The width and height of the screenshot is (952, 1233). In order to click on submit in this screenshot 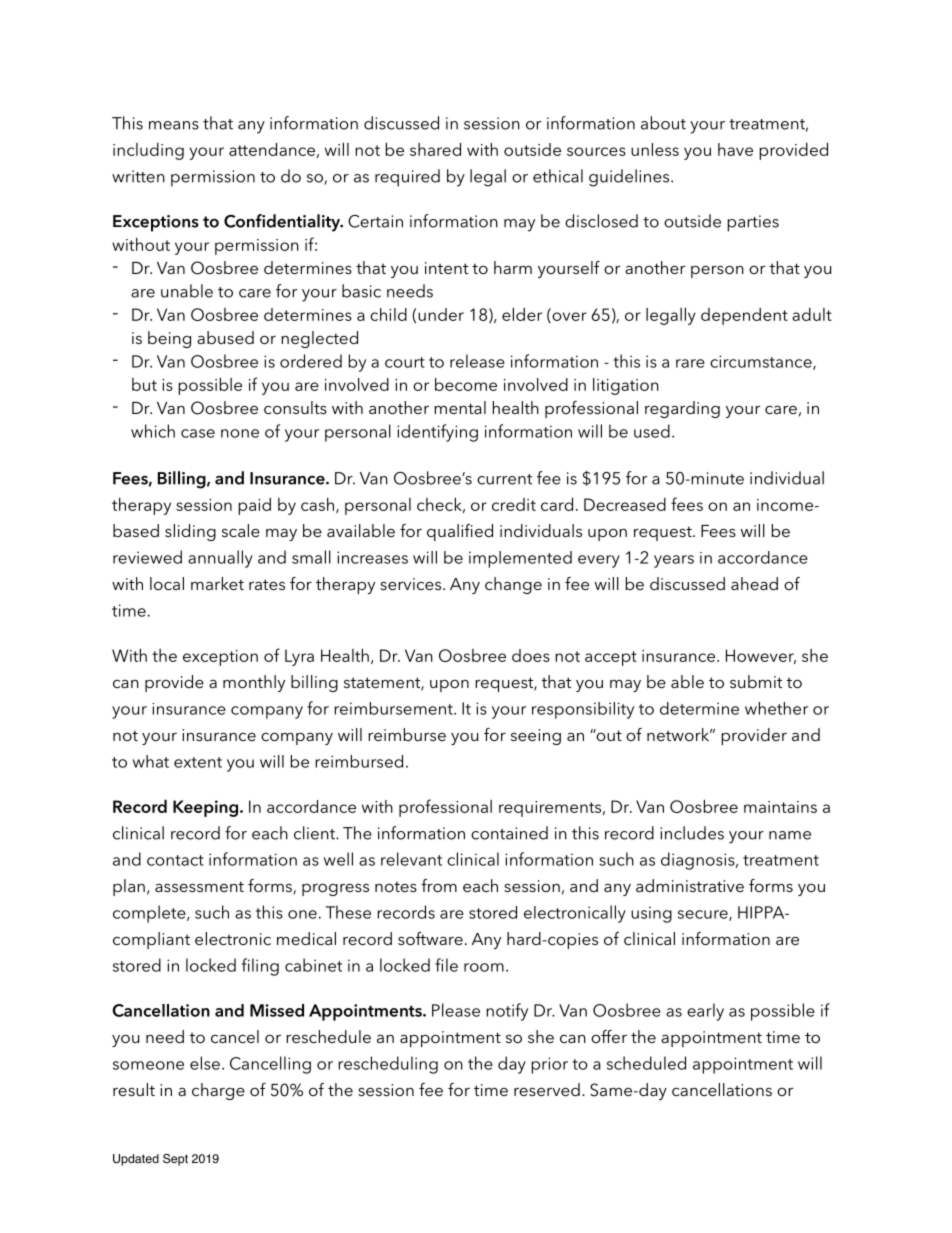, I will do `click(756, 681)`.
